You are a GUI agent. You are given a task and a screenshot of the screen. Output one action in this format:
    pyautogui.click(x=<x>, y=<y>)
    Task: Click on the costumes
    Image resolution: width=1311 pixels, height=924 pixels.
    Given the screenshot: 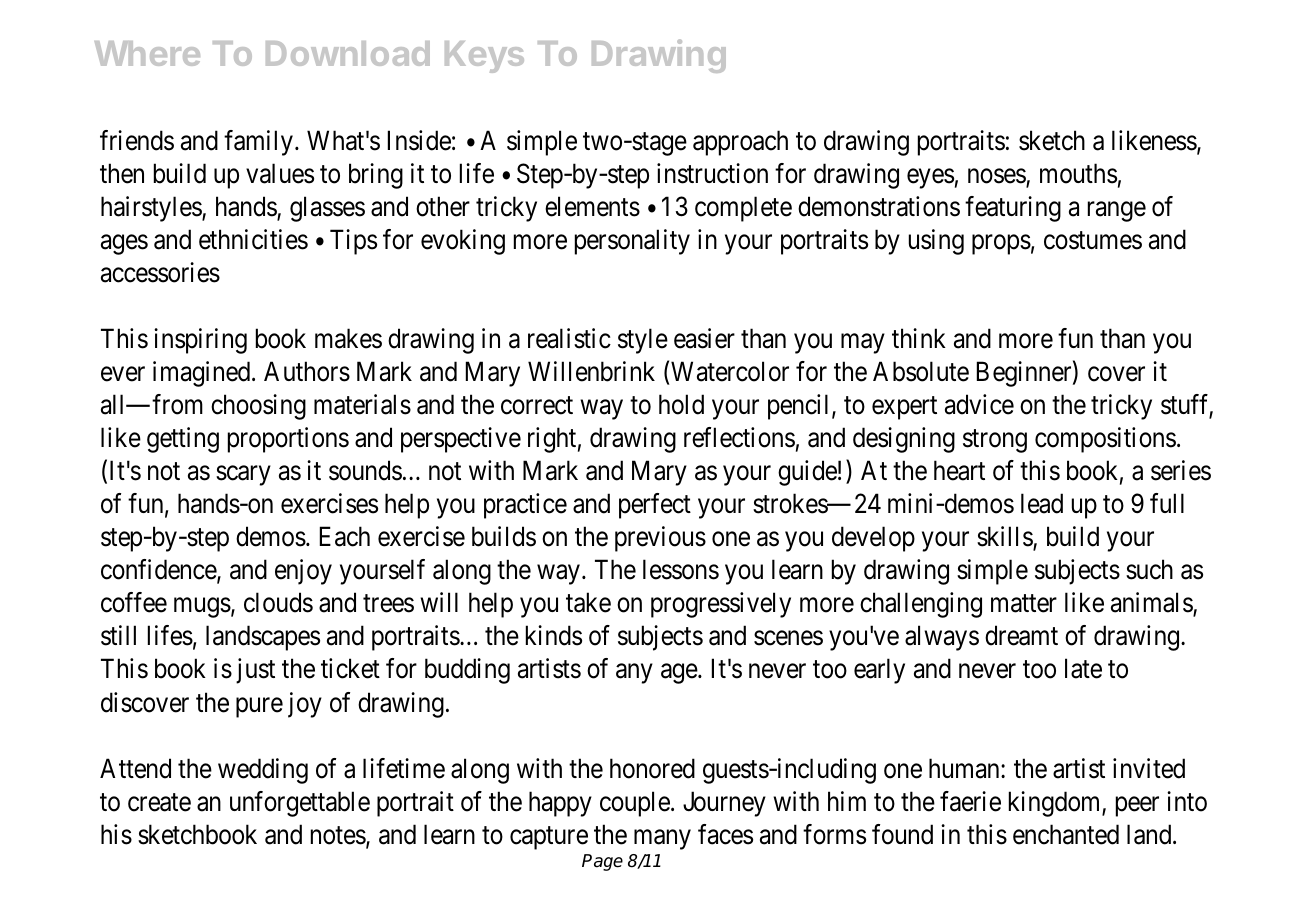 What is the action you would take?
    pyautogui.click(x=1093, y=241)
